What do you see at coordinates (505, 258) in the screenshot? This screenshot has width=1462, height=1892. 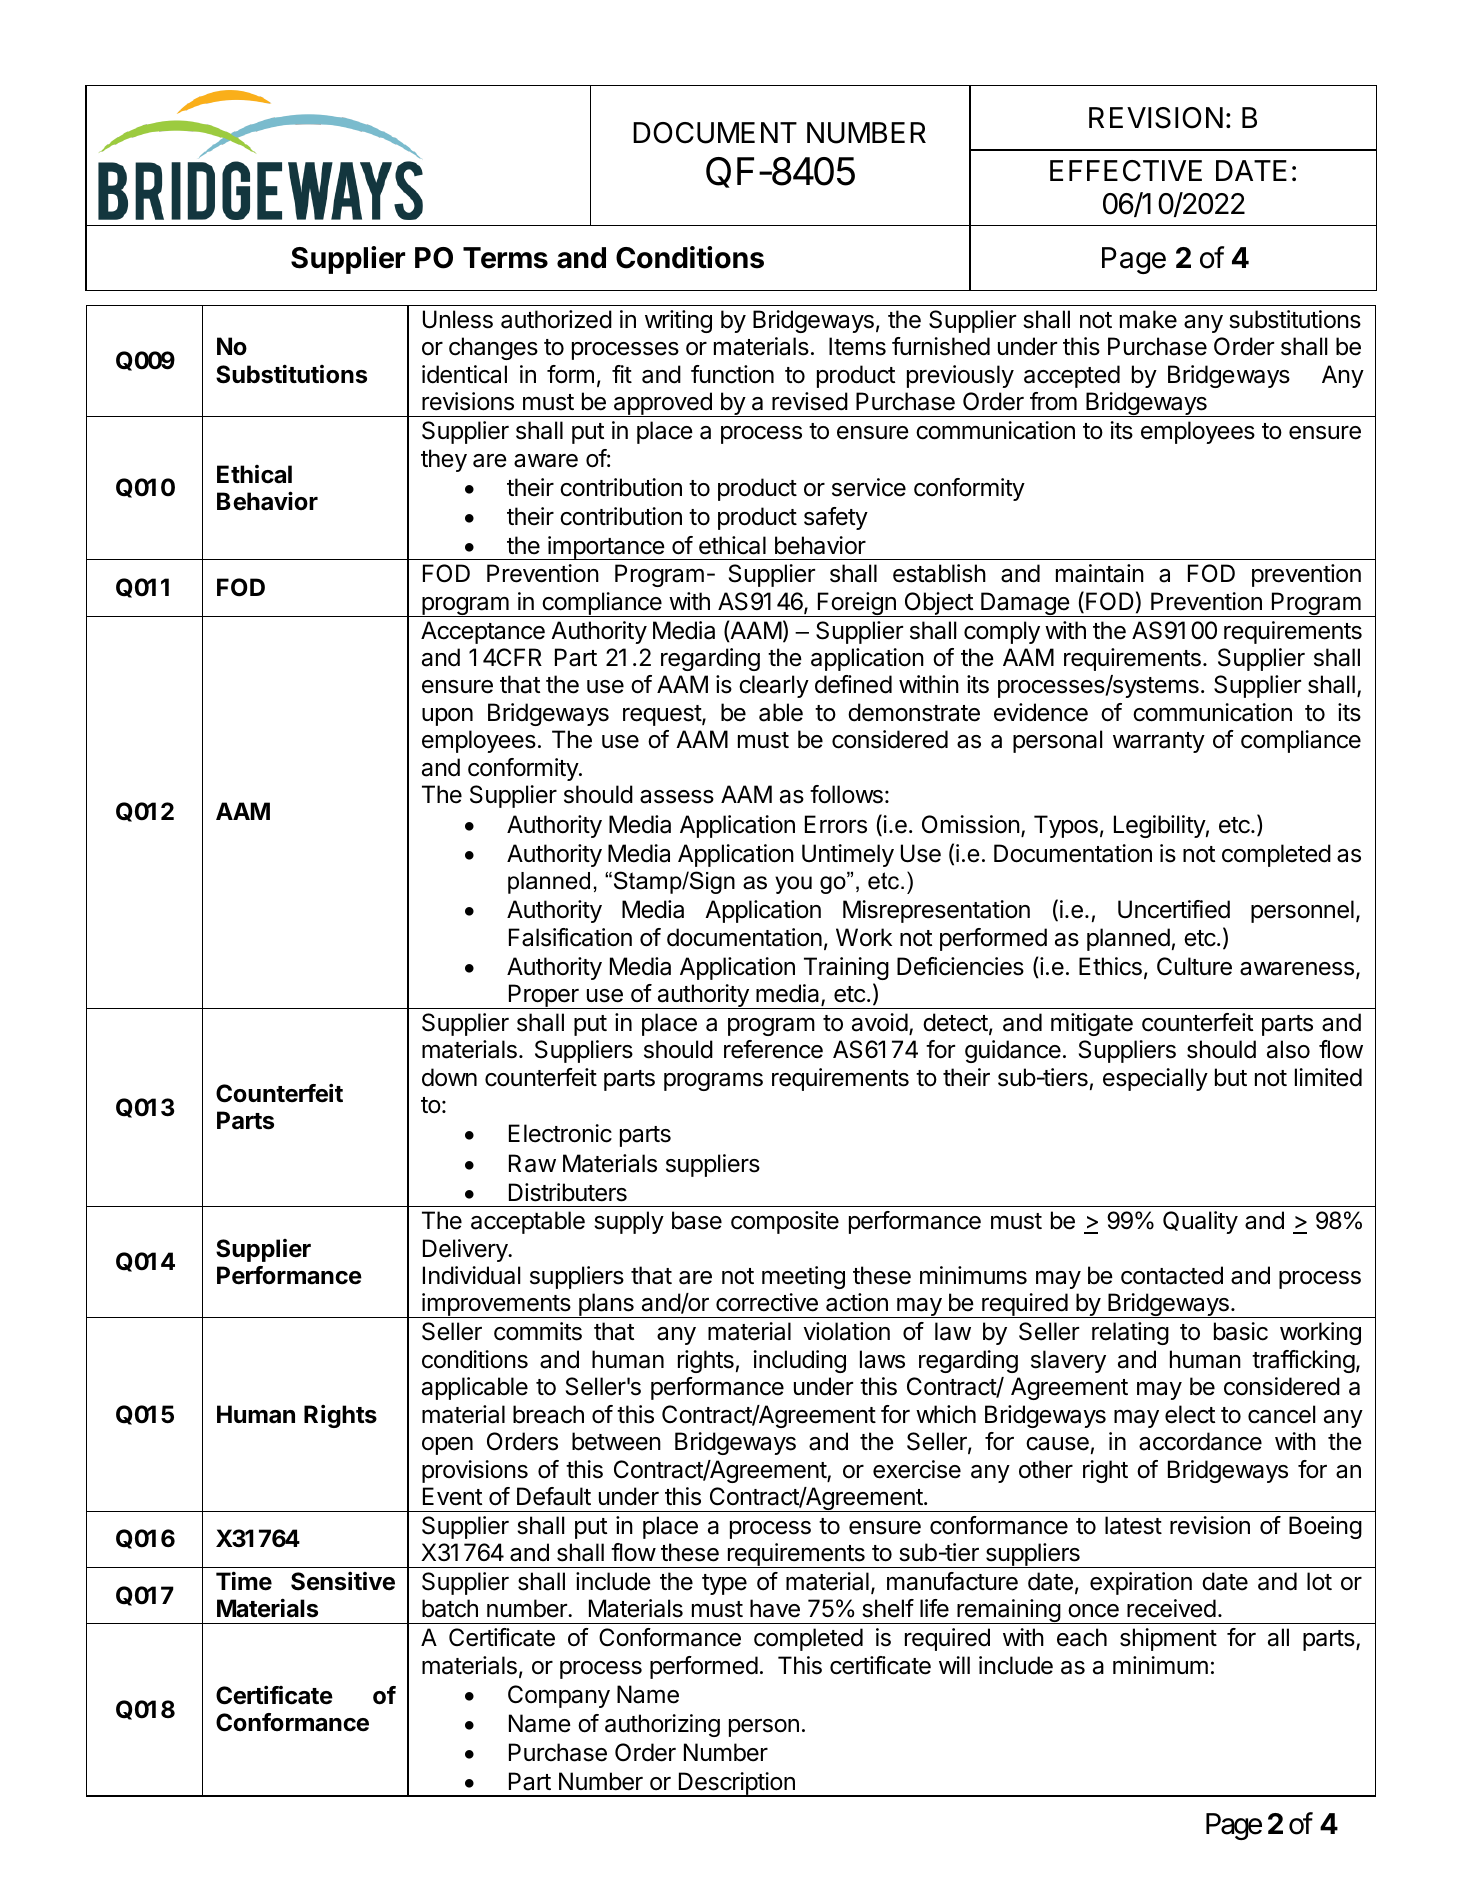 I see `Terms` at bounding box center [505, 258].
